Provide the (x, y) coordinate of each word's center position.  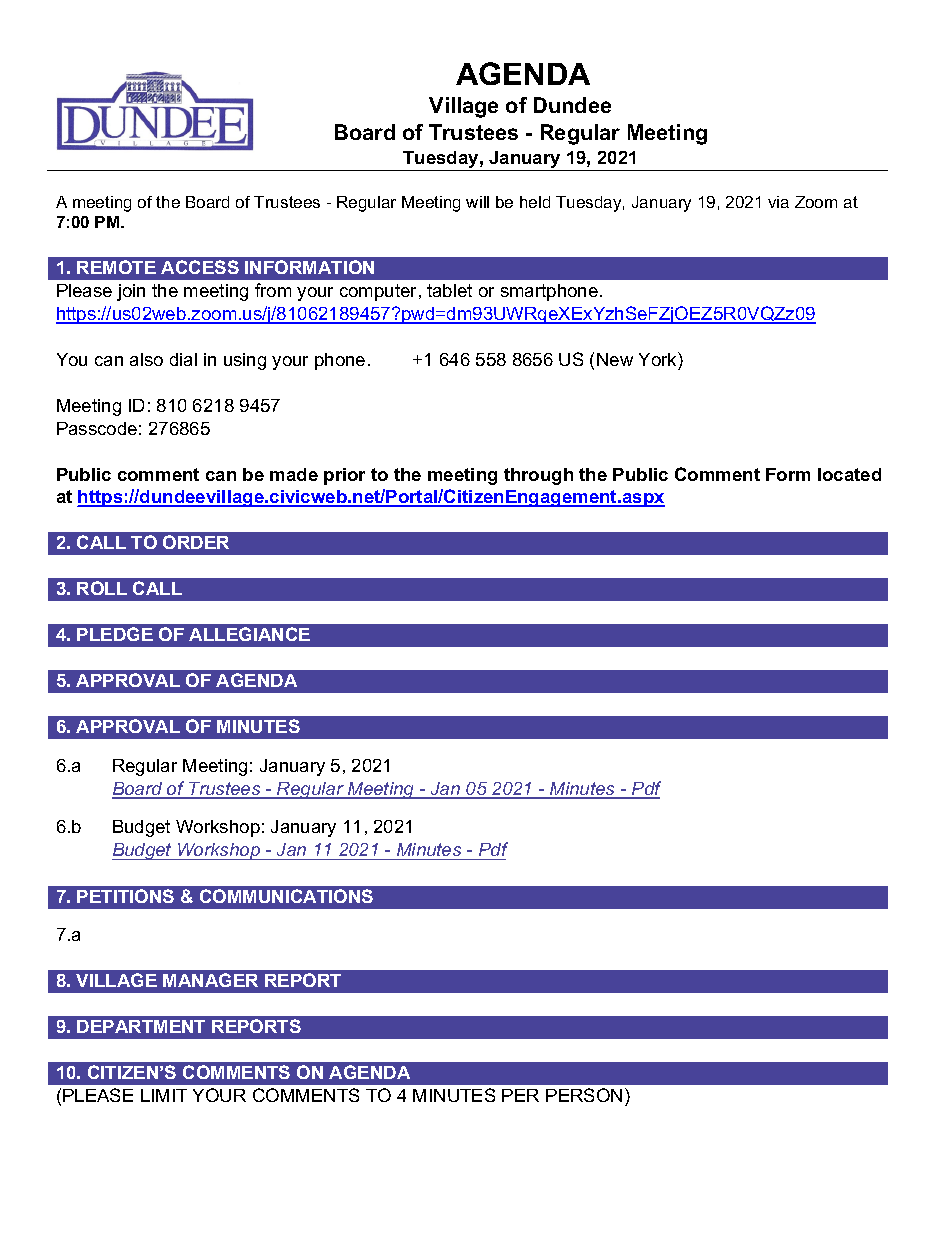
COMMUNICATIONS (286, 896)
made (294, 474)
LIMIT (164, 1095)
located (849, 474)
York (659, 359)
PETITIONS (125, 896)
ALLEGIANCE (249, 634)
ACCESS (200, 267)
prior (344, 476)
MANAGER (210, 980)
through (538, 476)
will (477, 202)
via (778, 202)
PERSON (584, 1095)
